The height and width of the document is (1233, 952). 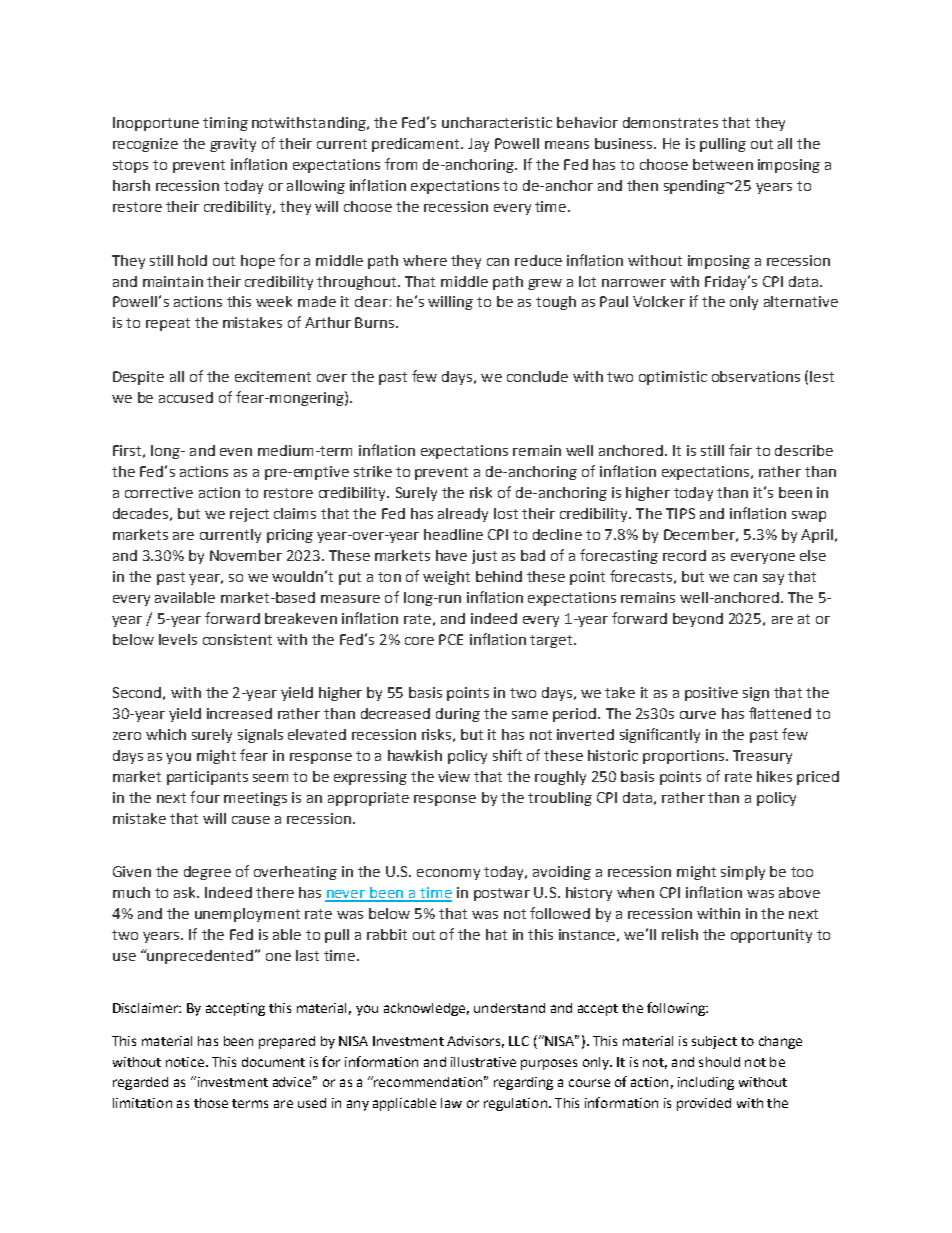 I want to click on view, so click(x=454, y=776).
